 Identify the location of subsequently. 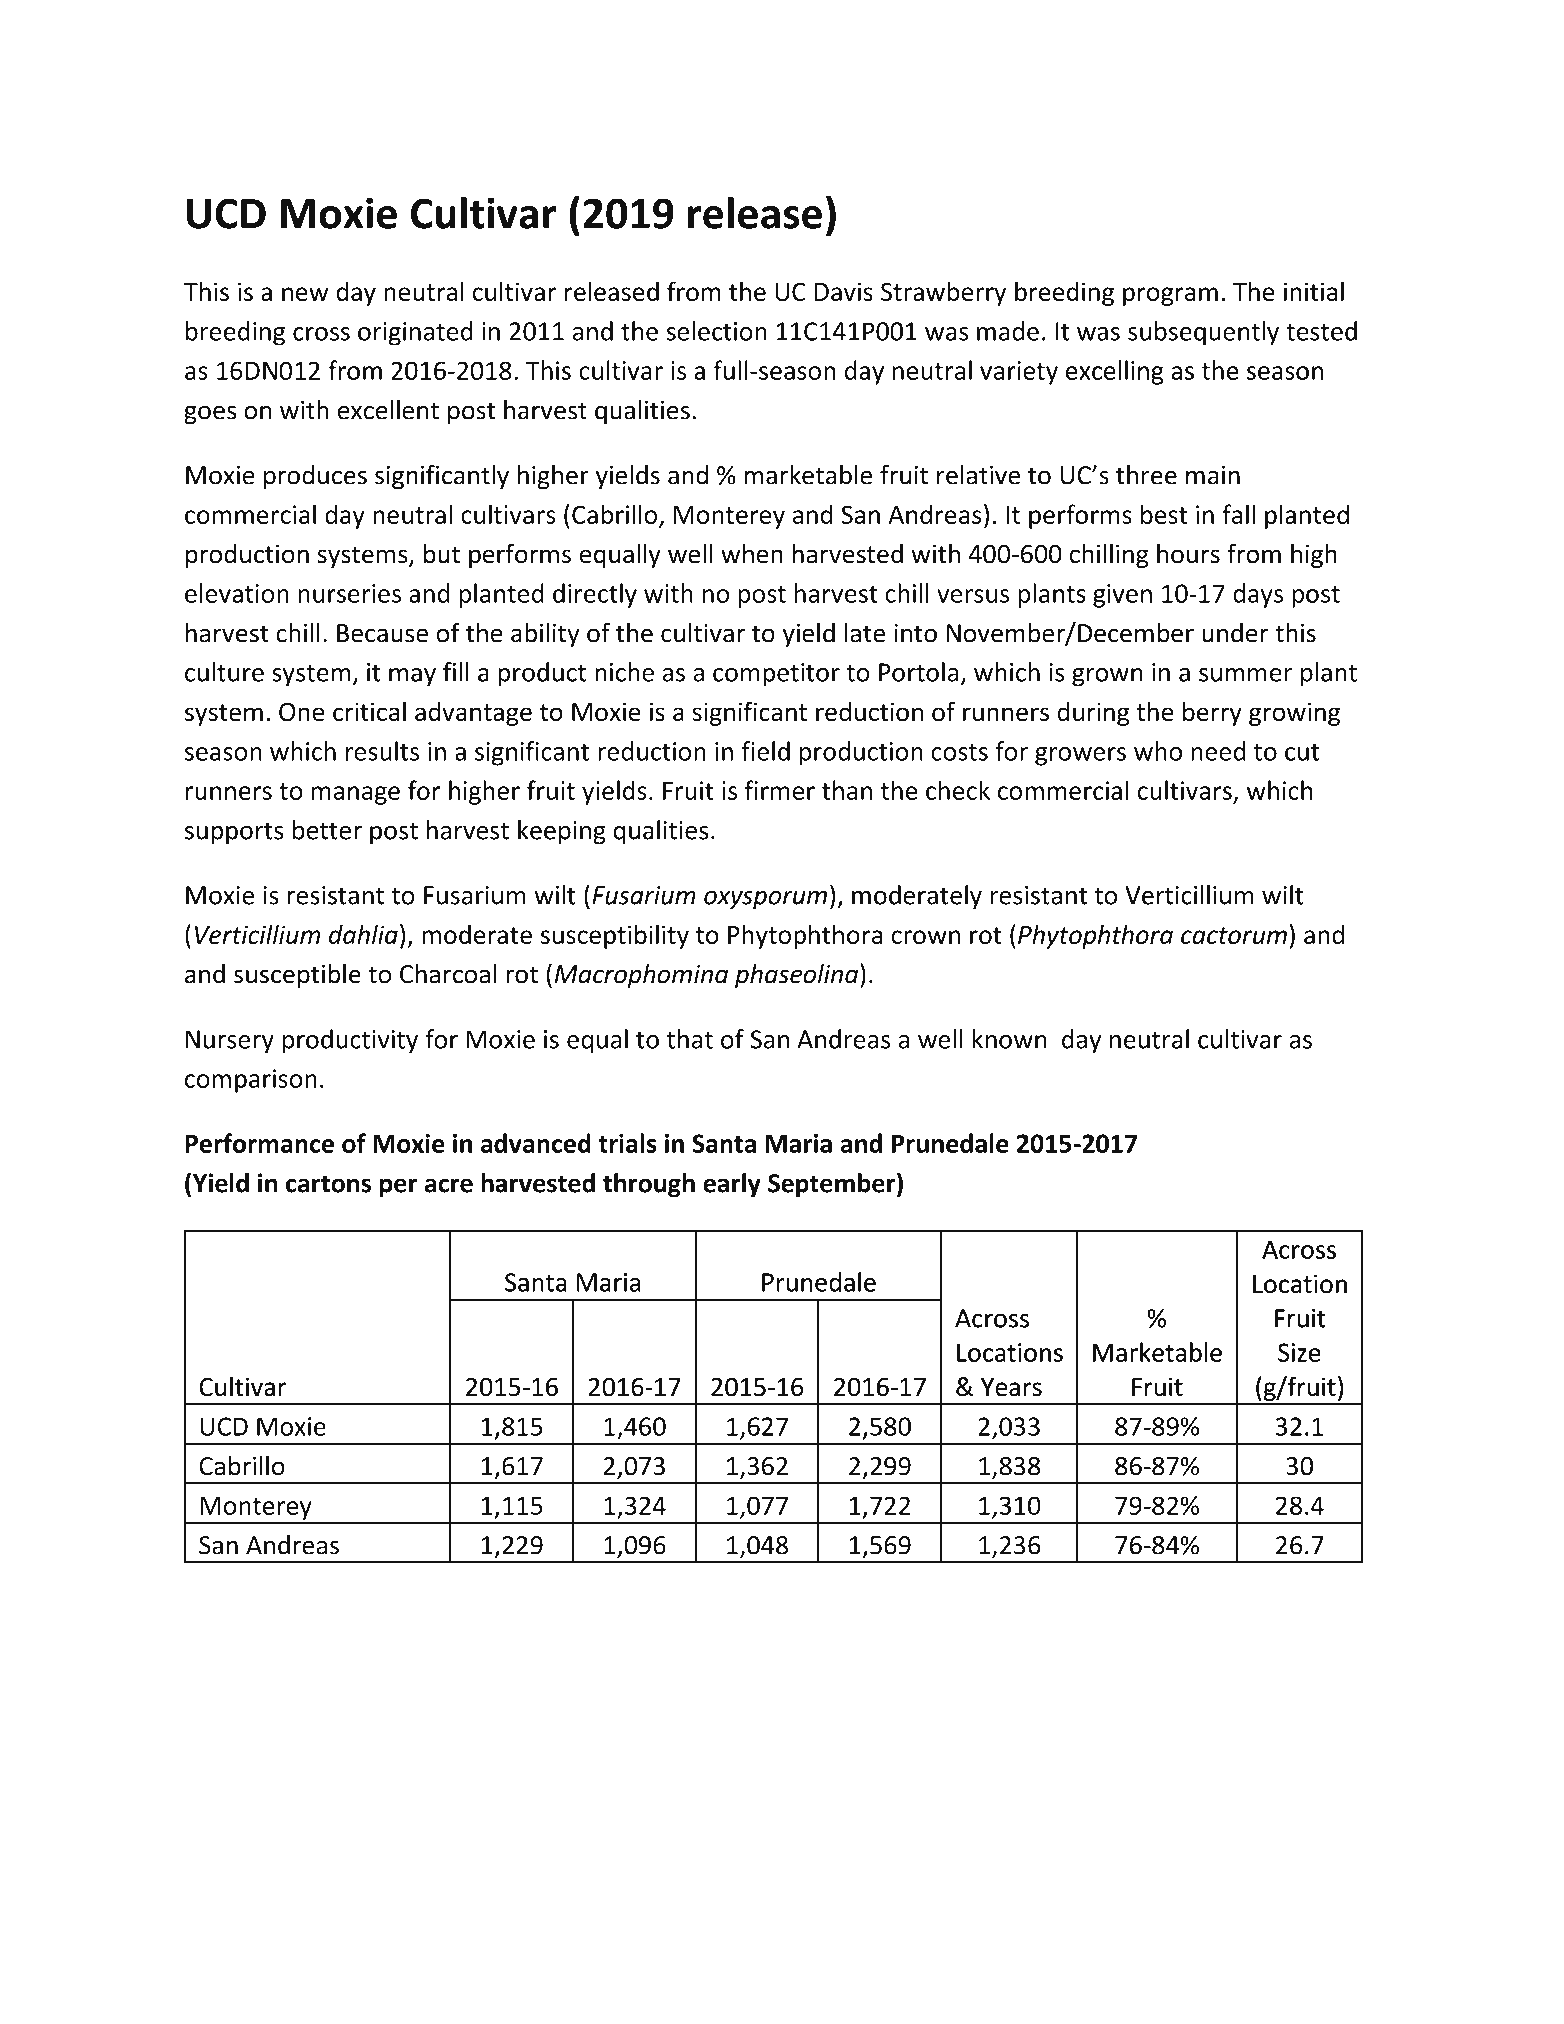
(1203, 333).
